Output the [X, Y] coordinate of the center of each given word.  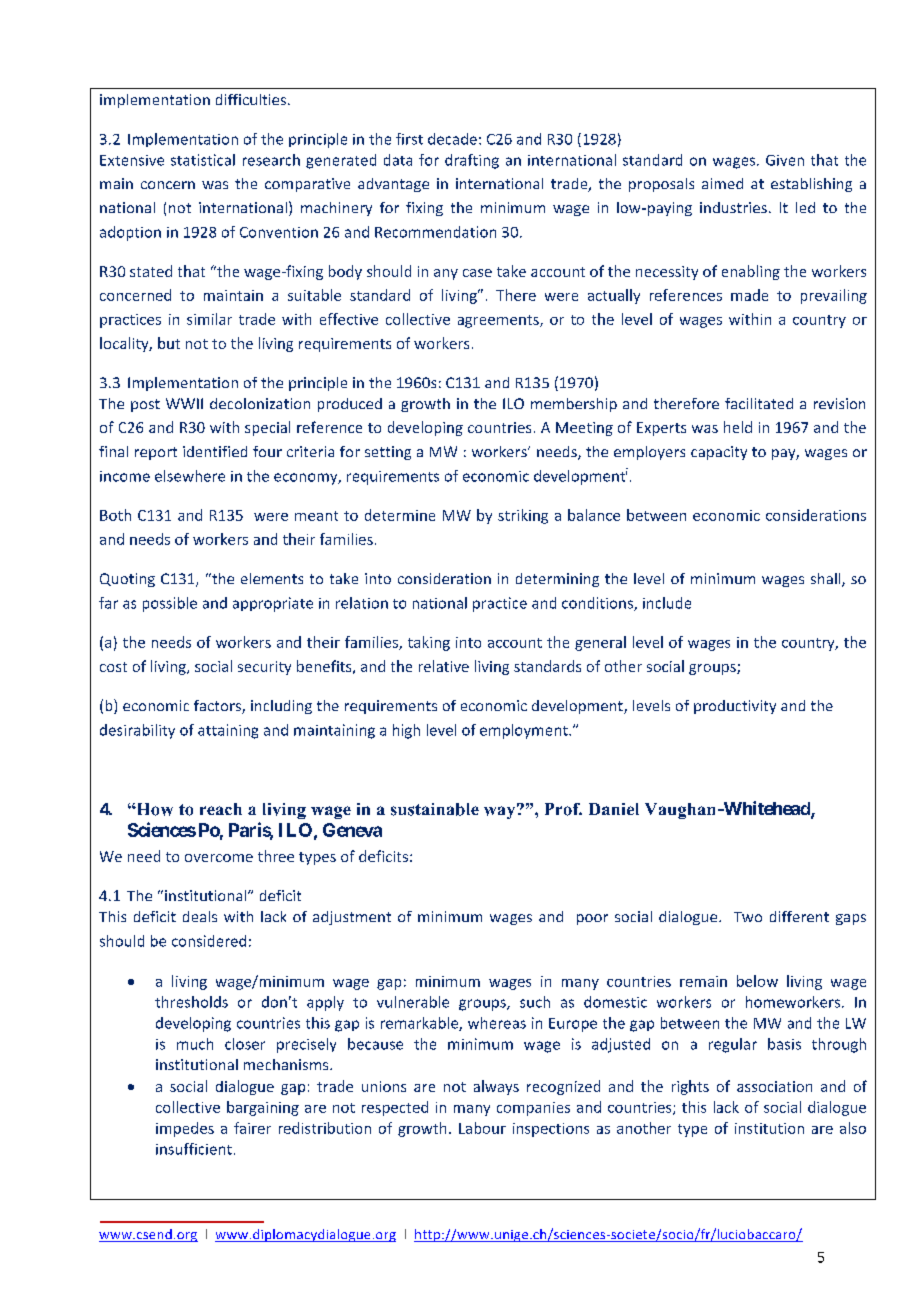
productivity [735, 707]
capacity [719, 453]
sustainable [435, 809]
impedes [185, 1129]
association [774, 1086]
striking [523, 516]
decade [452, 139]
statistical [203, 160]
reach [221, 809]
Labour [482, 1128]
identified [215, 451]
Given [785, 160]
